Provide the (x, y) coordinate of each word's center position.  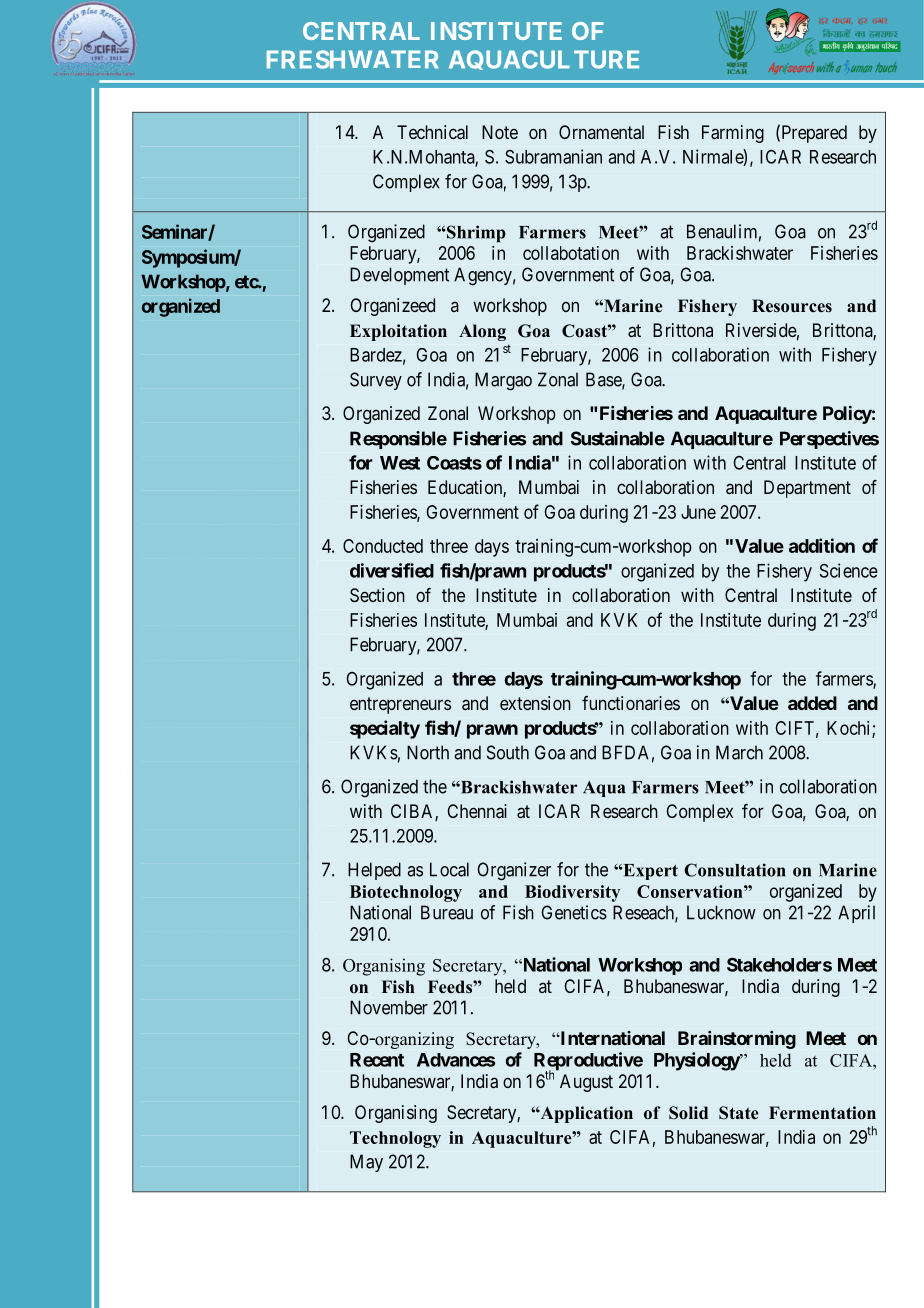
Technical (432, 132)
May (366, 1163)
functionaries (631, 703)
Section (377, 595)
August (586, 1083)
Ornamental (601, 132)
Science (849, 570)
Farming (733, 134)
